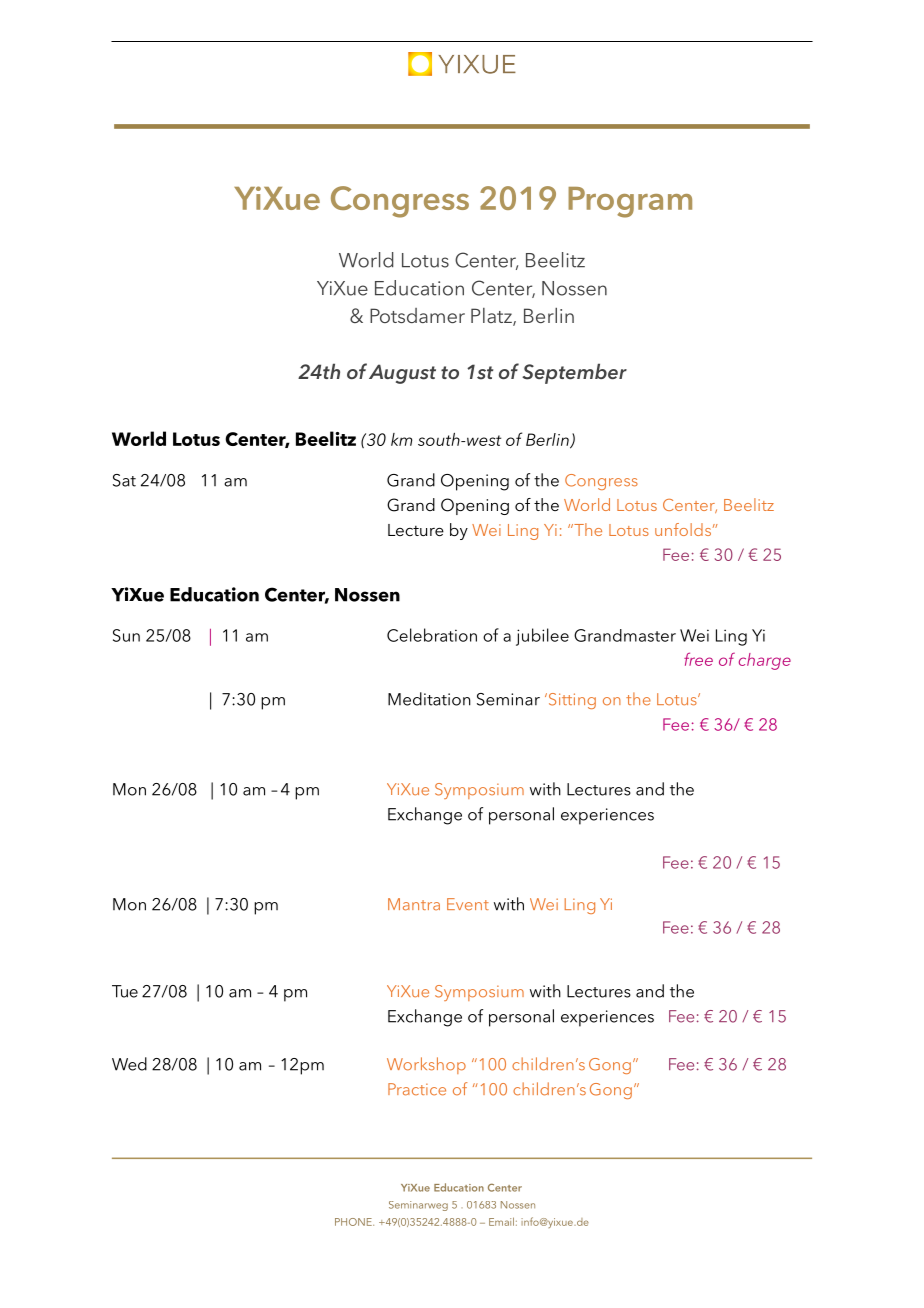 Image resolution: width=924 pixels, height=1308 pixels. Describe the element at coordinates (402, 374) in the screenshot. I see `August` at that location.
